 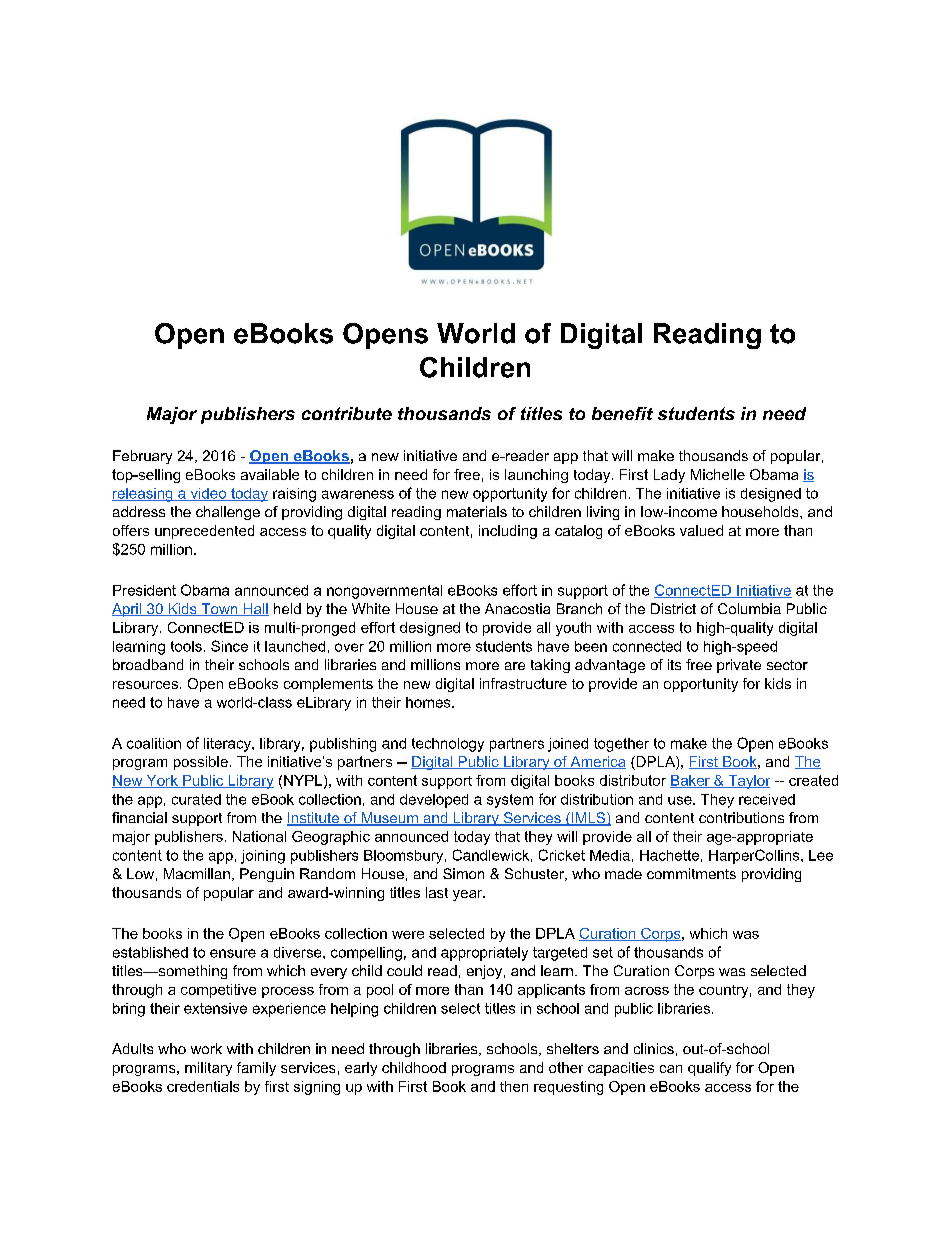 I want to click on Macmillan, so click(x=197, y=873).
